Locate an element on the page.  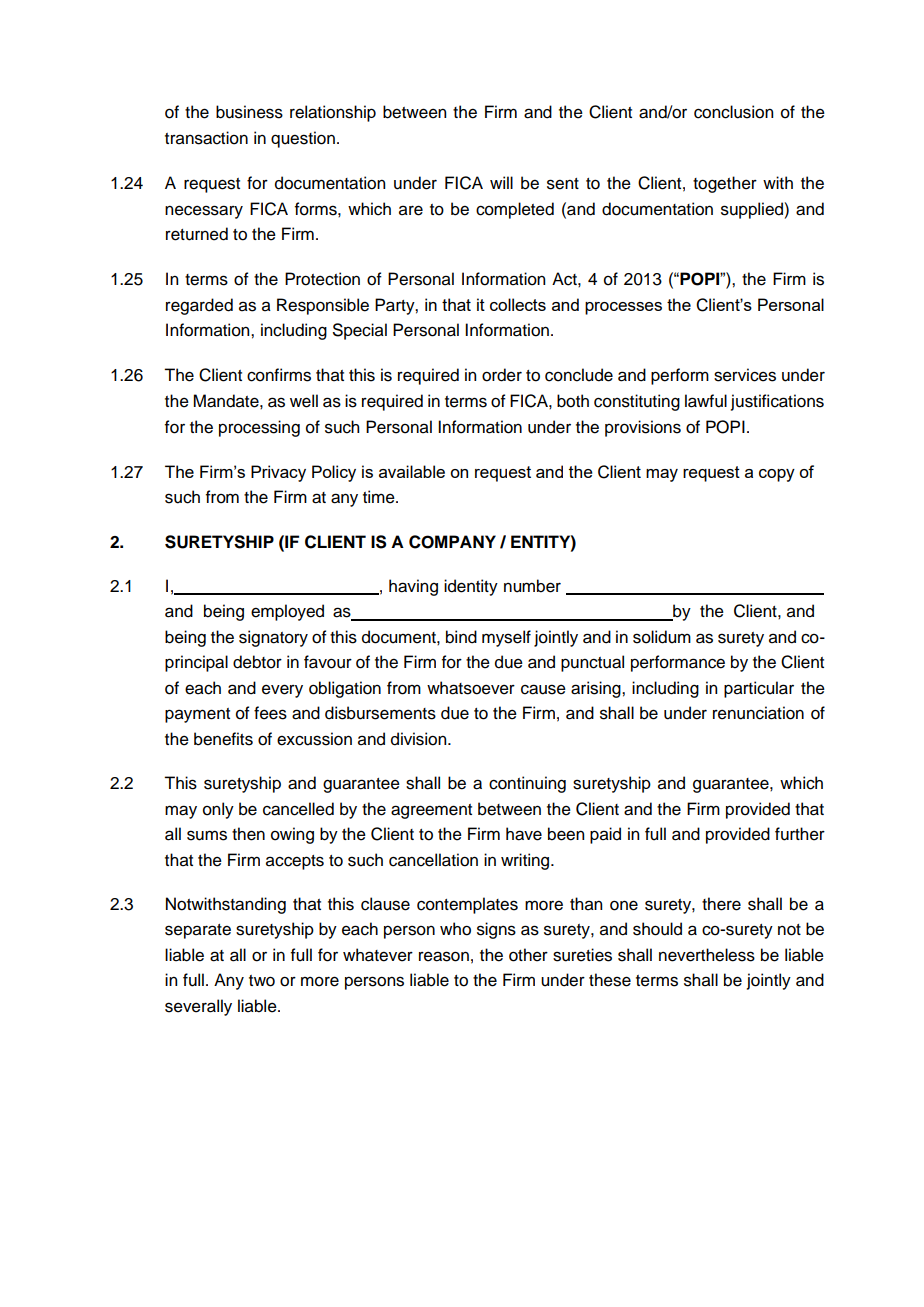
processing is located at coordinates (259, 428).
